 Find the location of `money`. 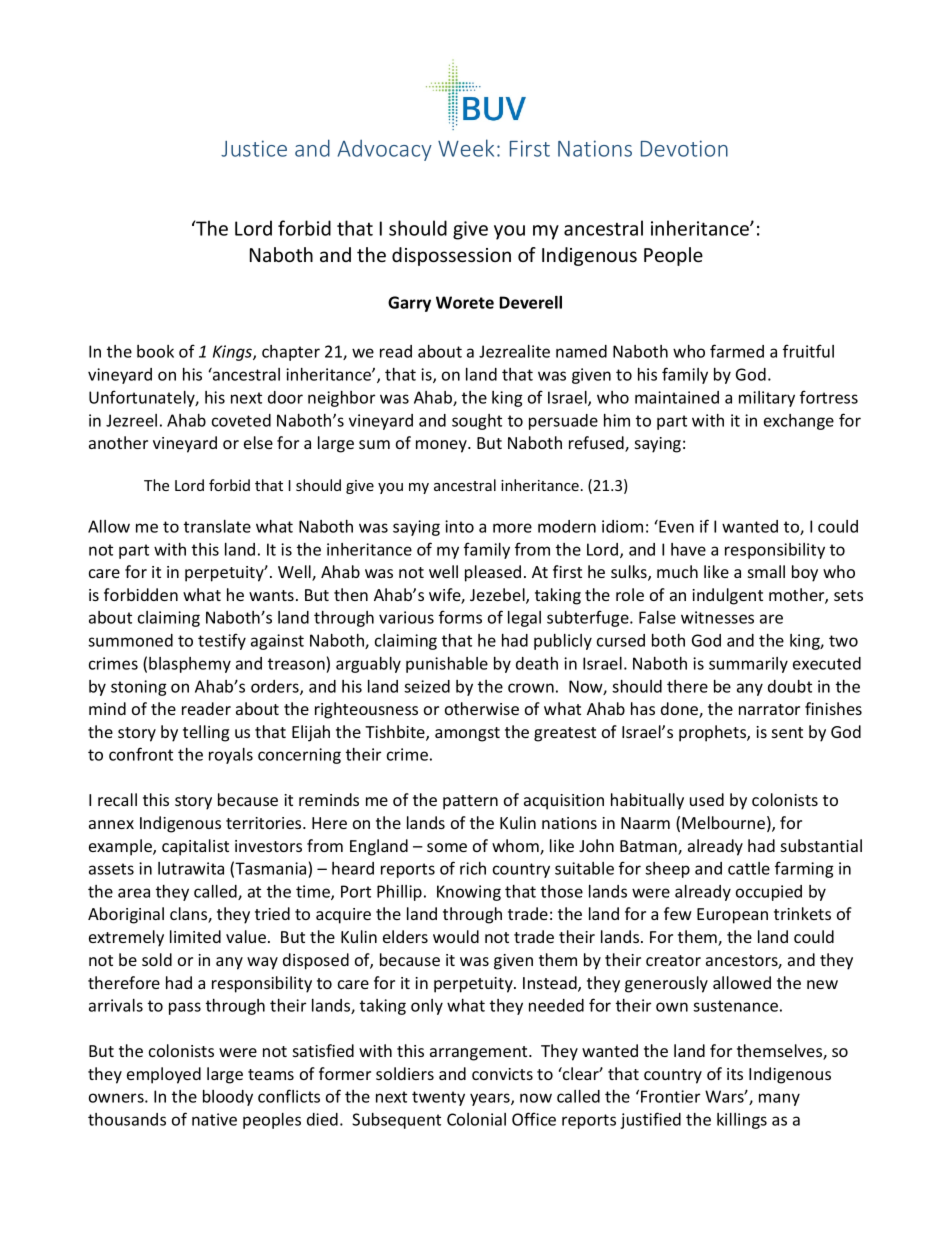

money is located at coordinates (442, 446).
